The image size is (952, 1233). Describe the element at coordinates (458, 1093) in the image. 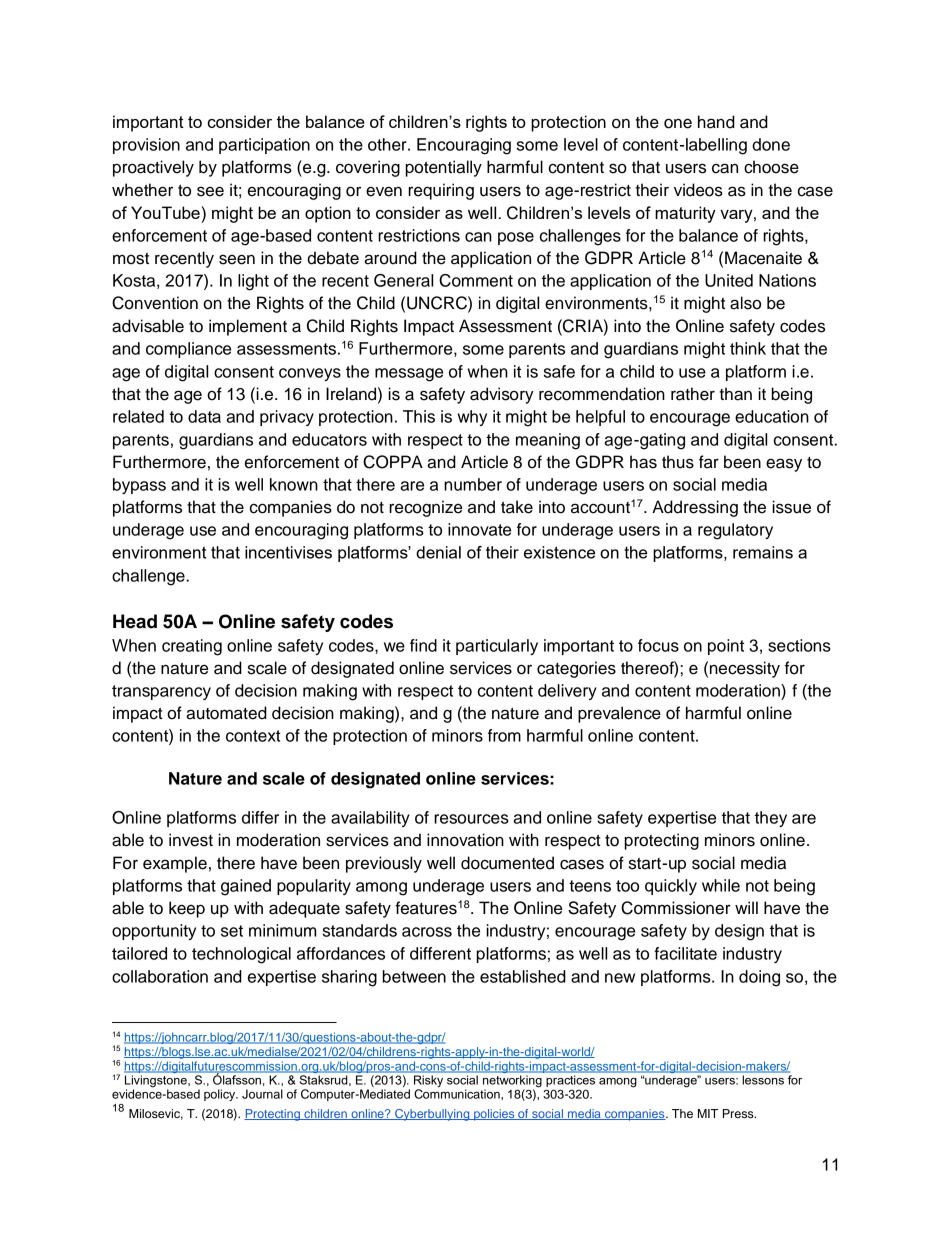

I see `Communication` at that location.
